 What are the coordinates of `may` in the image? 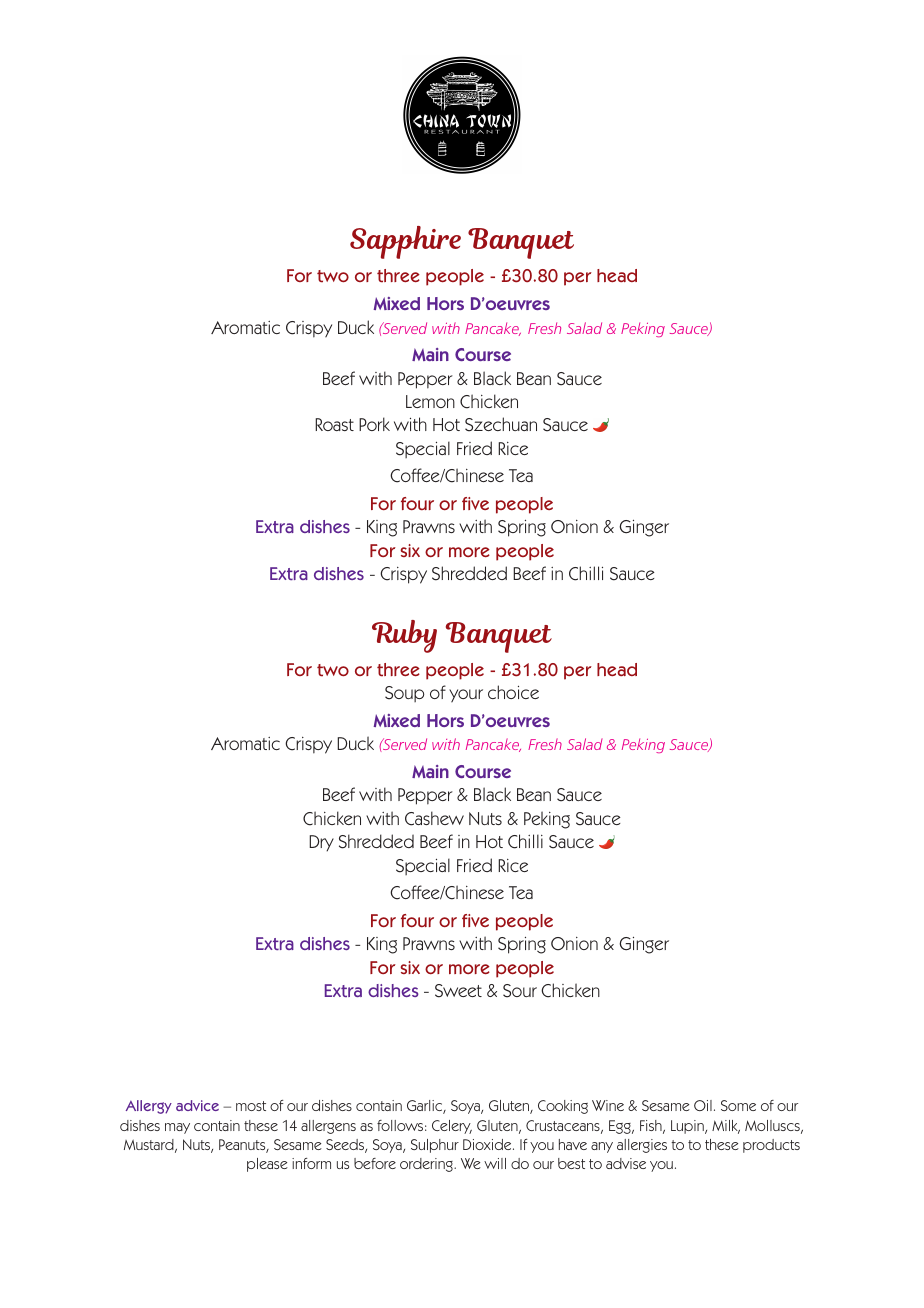 It's located at (177, 1128).
